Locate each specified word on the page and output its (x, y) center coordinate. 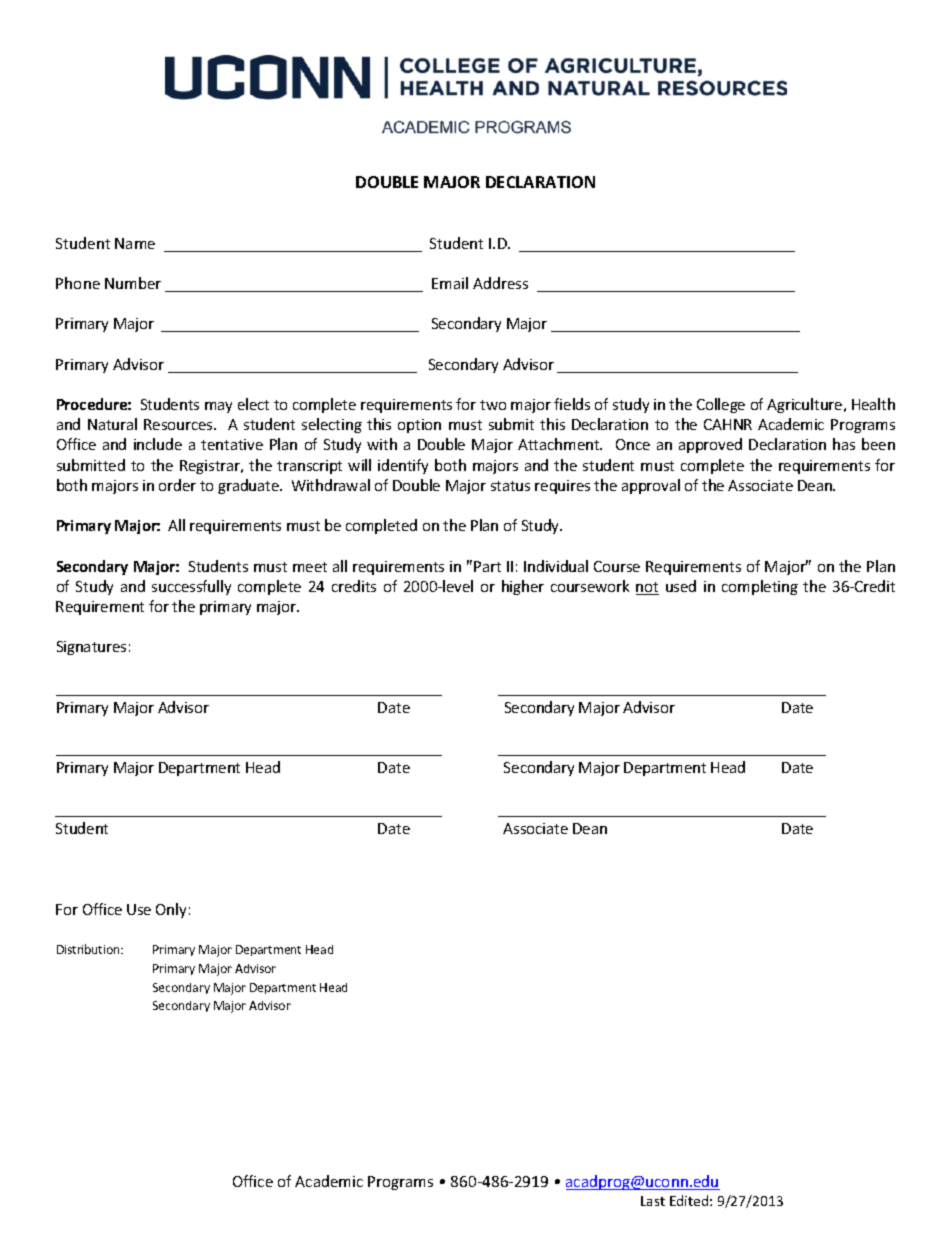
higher (523, 587)
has (844, 444)
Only (171, 910)
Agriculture (806, 405)
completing (760, 587)
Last (653, 1201)
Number (133, 283)
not (647, 588)
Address (500, 283)
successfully (191, 587)
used (681, 586)
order (177, 485)
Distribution (89, 949)
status (510, 486)
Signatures (91, 648)
